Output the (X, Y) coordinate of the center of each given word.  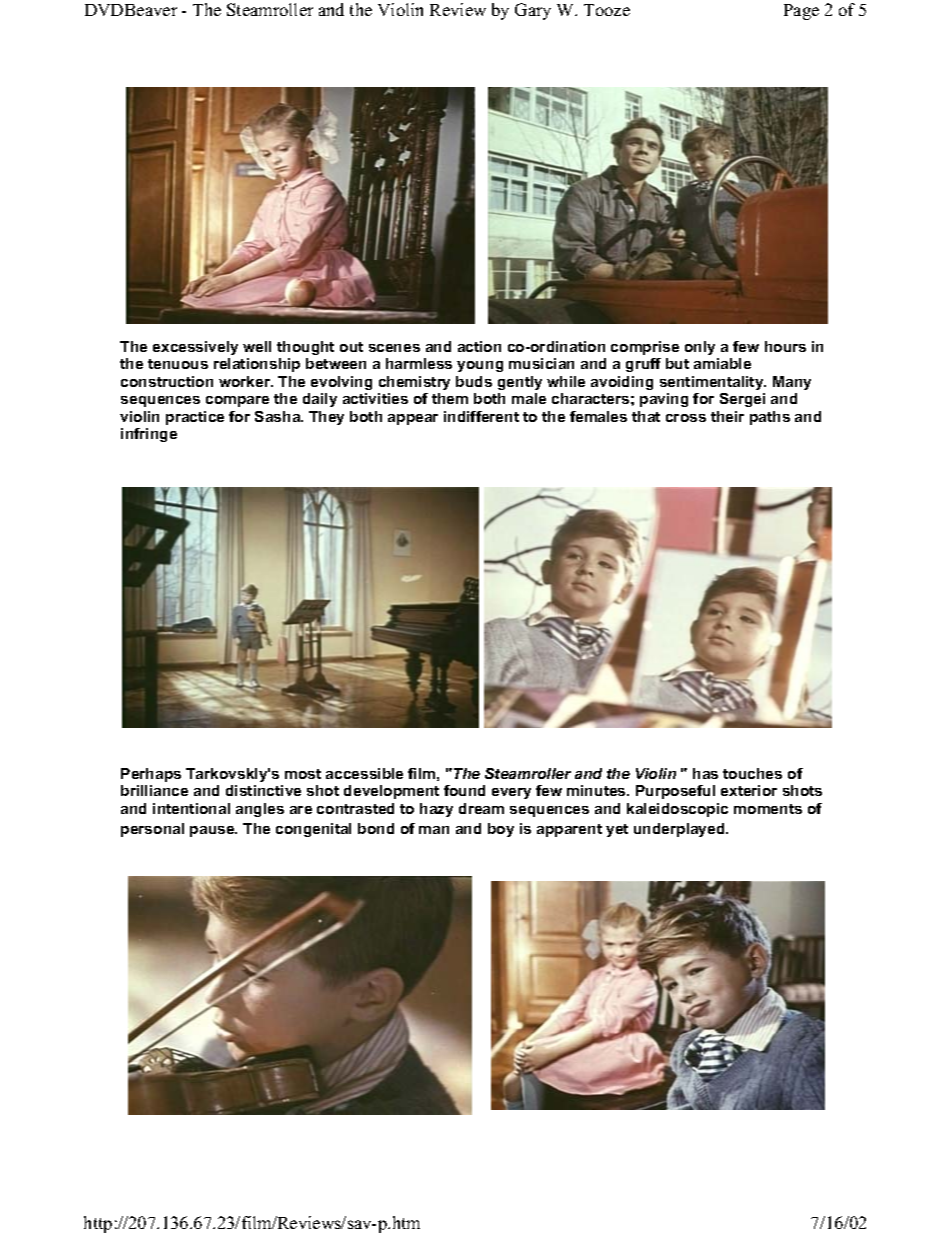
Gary (533, 11)
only (700, 348)
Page (801, 12)
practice (195, 418)
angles (260, 810)
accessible (364, 773)
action (479, 346)
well (257, 346)
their (727, 416)
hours (785, 346)
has (705, 773)
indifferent (481, 416)
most (303, 774)
